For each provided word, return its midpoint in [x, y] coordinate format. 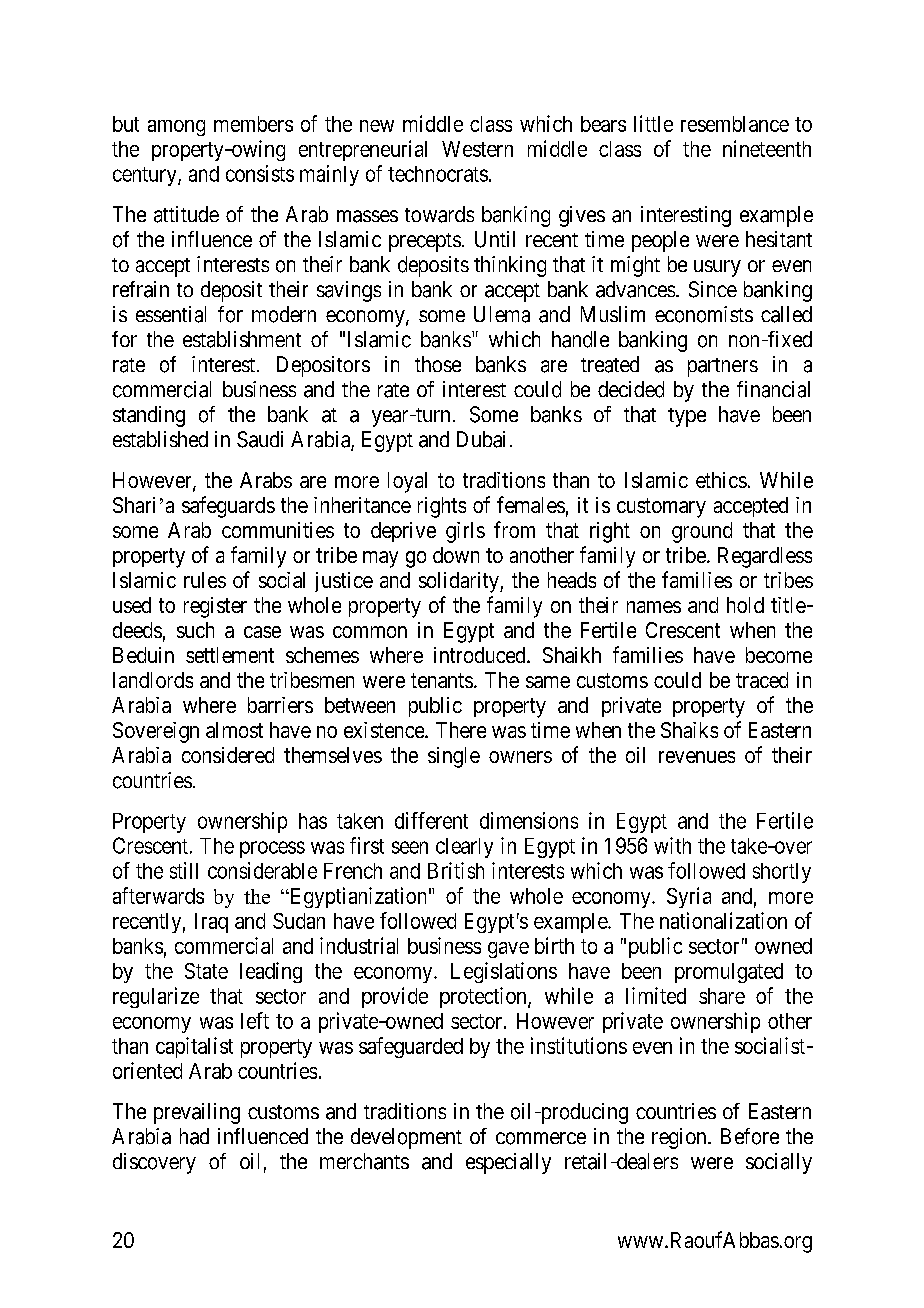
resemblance [735, 124]
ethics [721, 480]
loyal [407, 482]
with [672, 845]
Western [477, 149]
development [406, 1138]
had [194, 1136]
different [431, 820]
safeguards [228, 507]
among [176, 128]
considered [228, 755]
